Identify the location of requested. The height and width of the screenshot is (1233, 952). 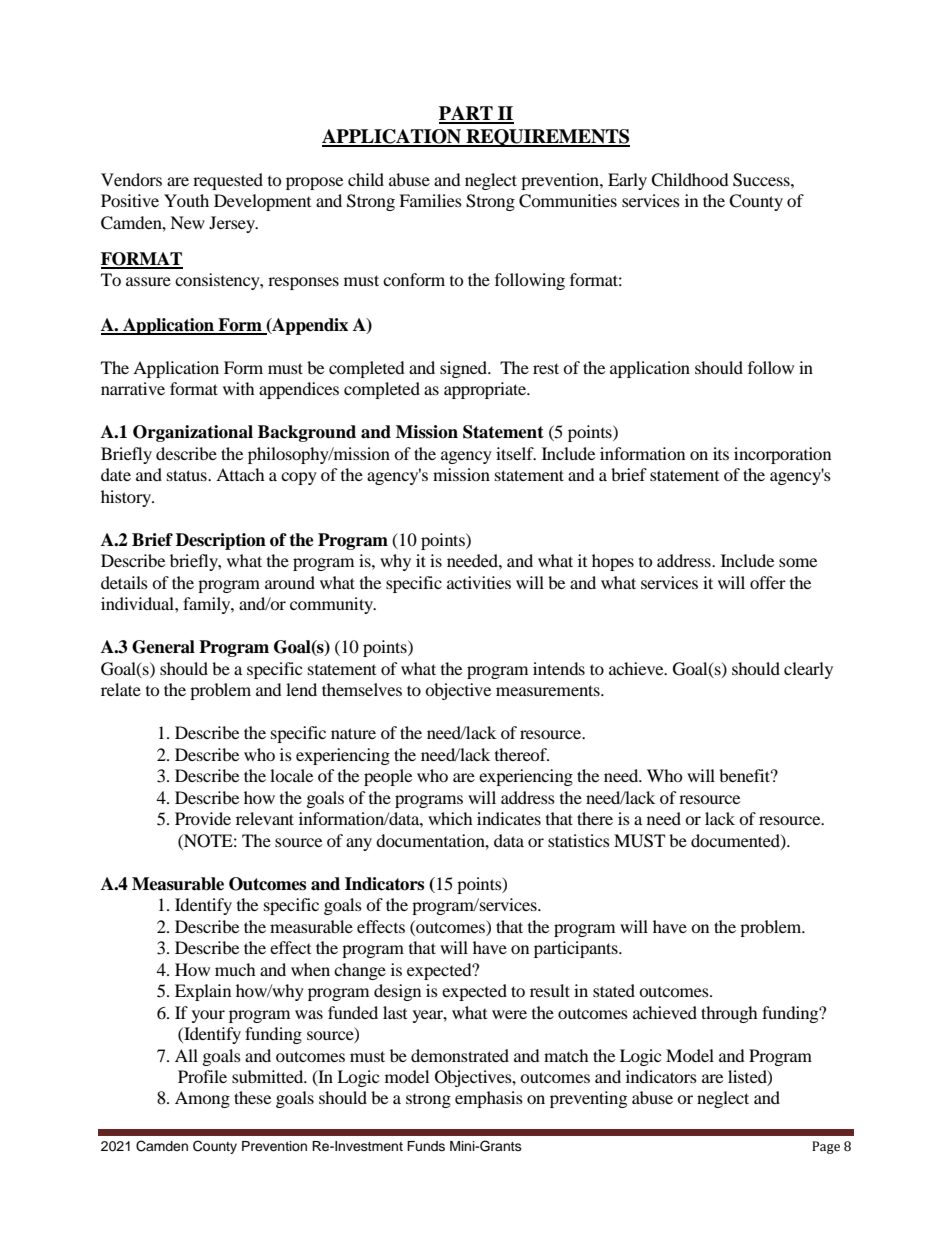
(228, 181).
